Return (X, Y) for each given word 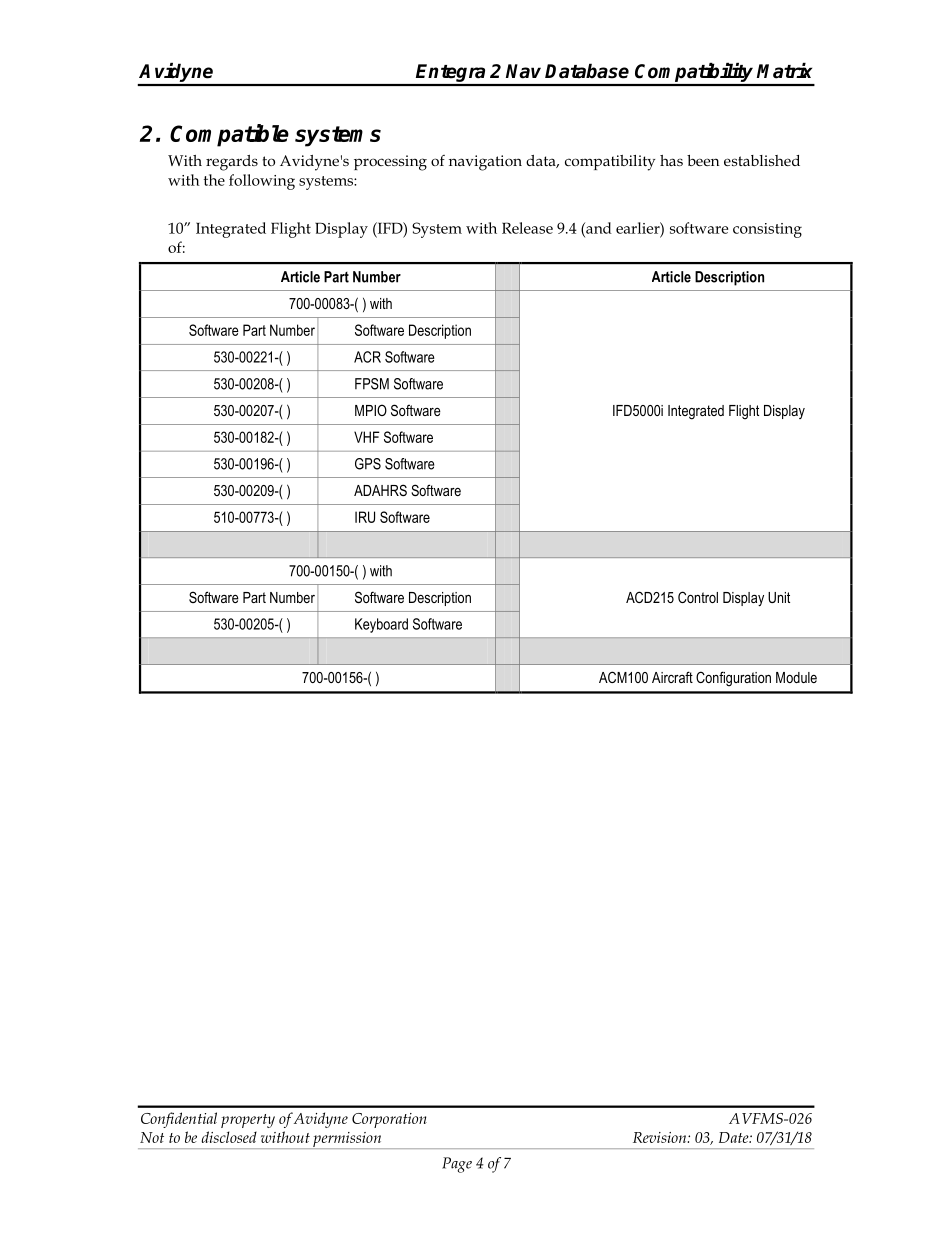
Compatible (229, 135)
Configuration (733, 679)
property (248, 1121)
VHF (367, 437)
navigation (485, 163)
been (703, 160)
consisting (767, 230)
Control (698, 597)
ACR (367, 357)
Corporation (389, 1120)
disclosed (229, 1137)
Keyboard (381, 625)
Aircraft (672, 677)
